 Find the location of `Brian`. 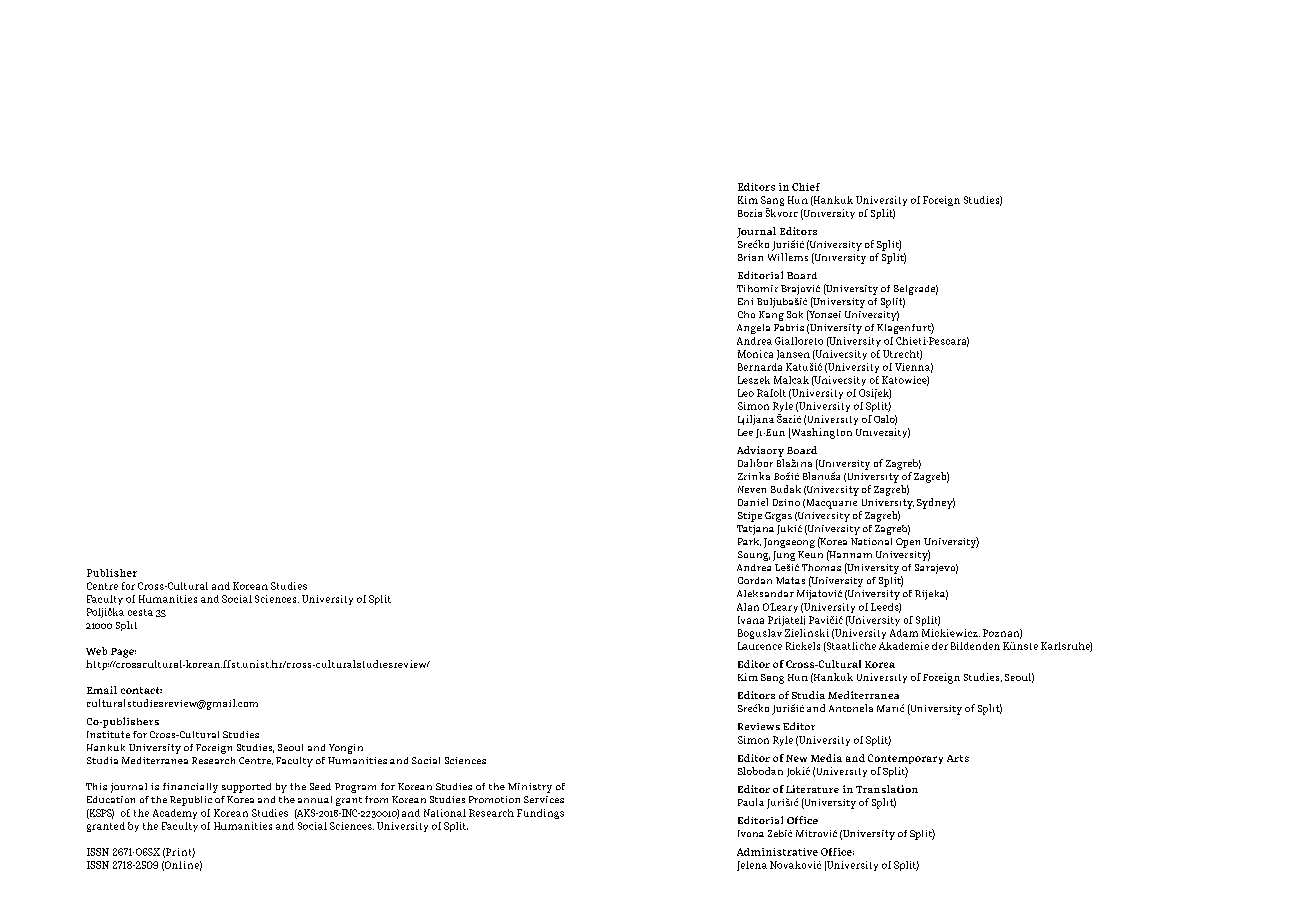

Brian is located at coordinates (750, 257).
